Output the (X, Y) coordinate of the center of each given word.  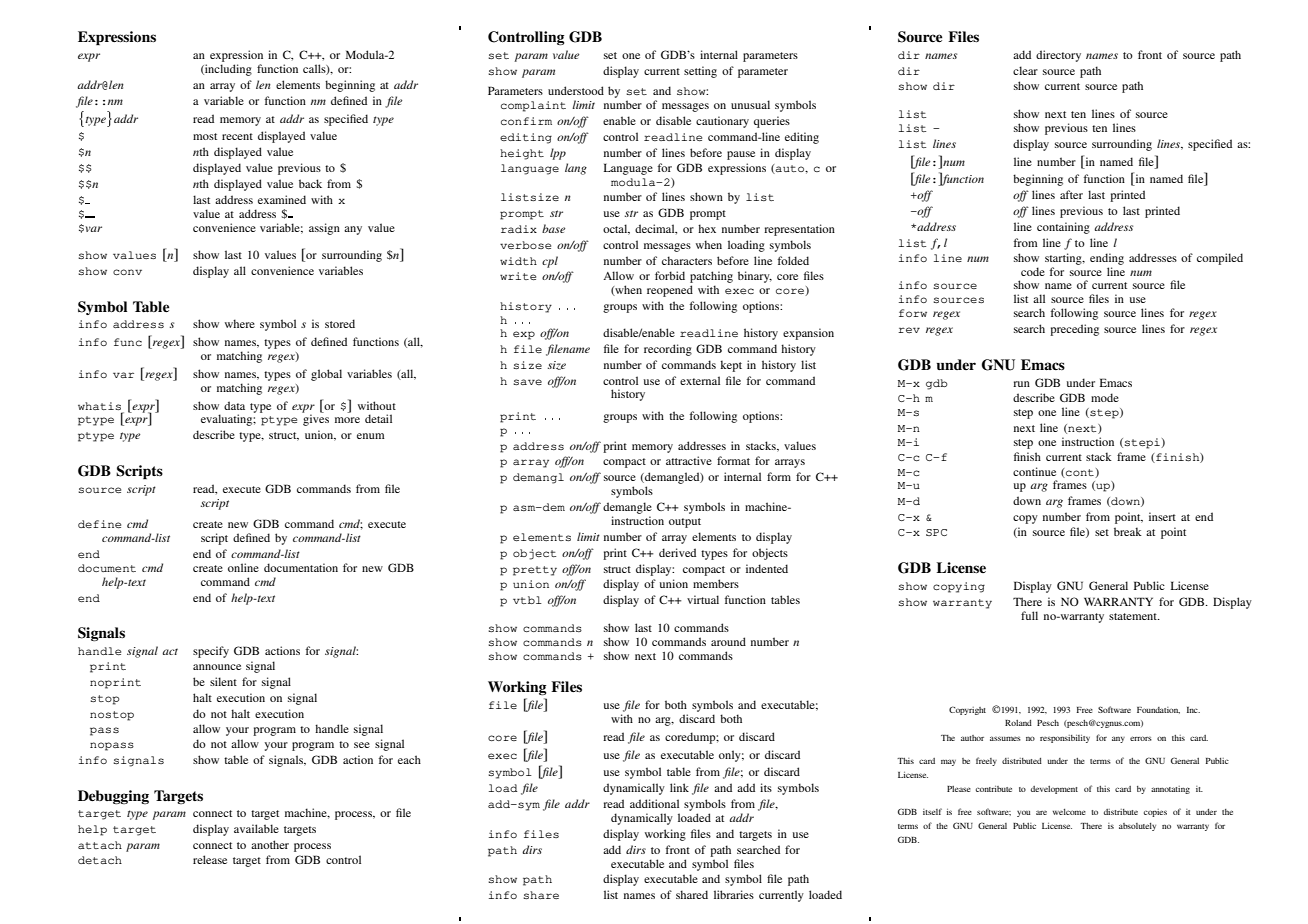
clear (1025, 70)
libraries (734, 894)
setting (700, 72)
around (728, 641)
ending (1107, 260)
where (240, 323)
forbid (670, 275)
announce (217, 667)
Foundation (1158, 710)
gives (316, 420)
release (210, 859)
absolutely (1137, 827)
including (227, 70)
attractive (689, 460)
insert (1162, 516)
